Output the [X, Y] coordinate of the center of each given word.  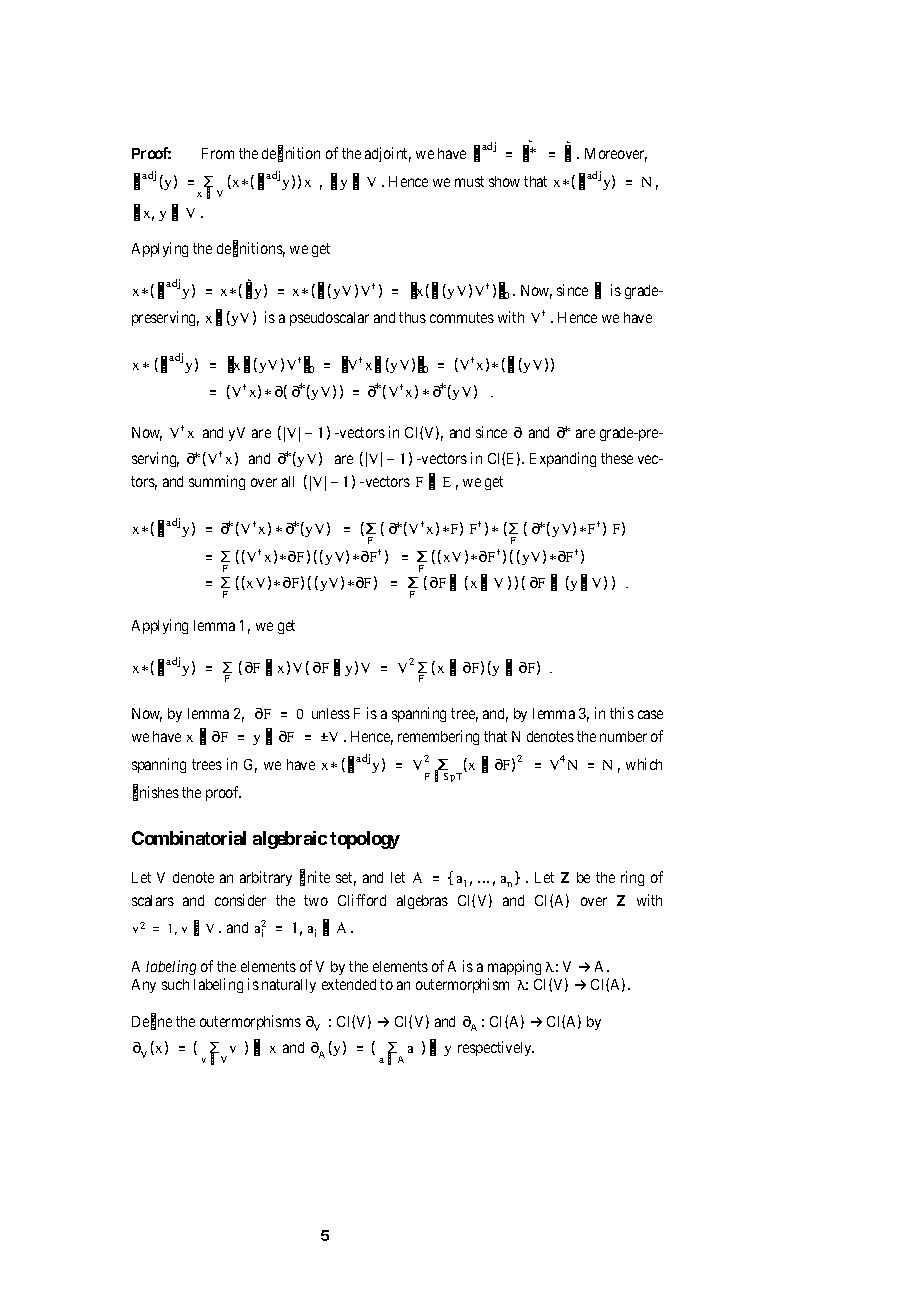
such [175, 984]
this [622, 713]
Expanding [563, 459]
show [504, 181]
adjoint [388, 154]
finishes [156, 793]
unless [331, 713]
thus [412, 317]
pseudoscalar [329, 319]
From [218, 153]
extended [349, 984]
